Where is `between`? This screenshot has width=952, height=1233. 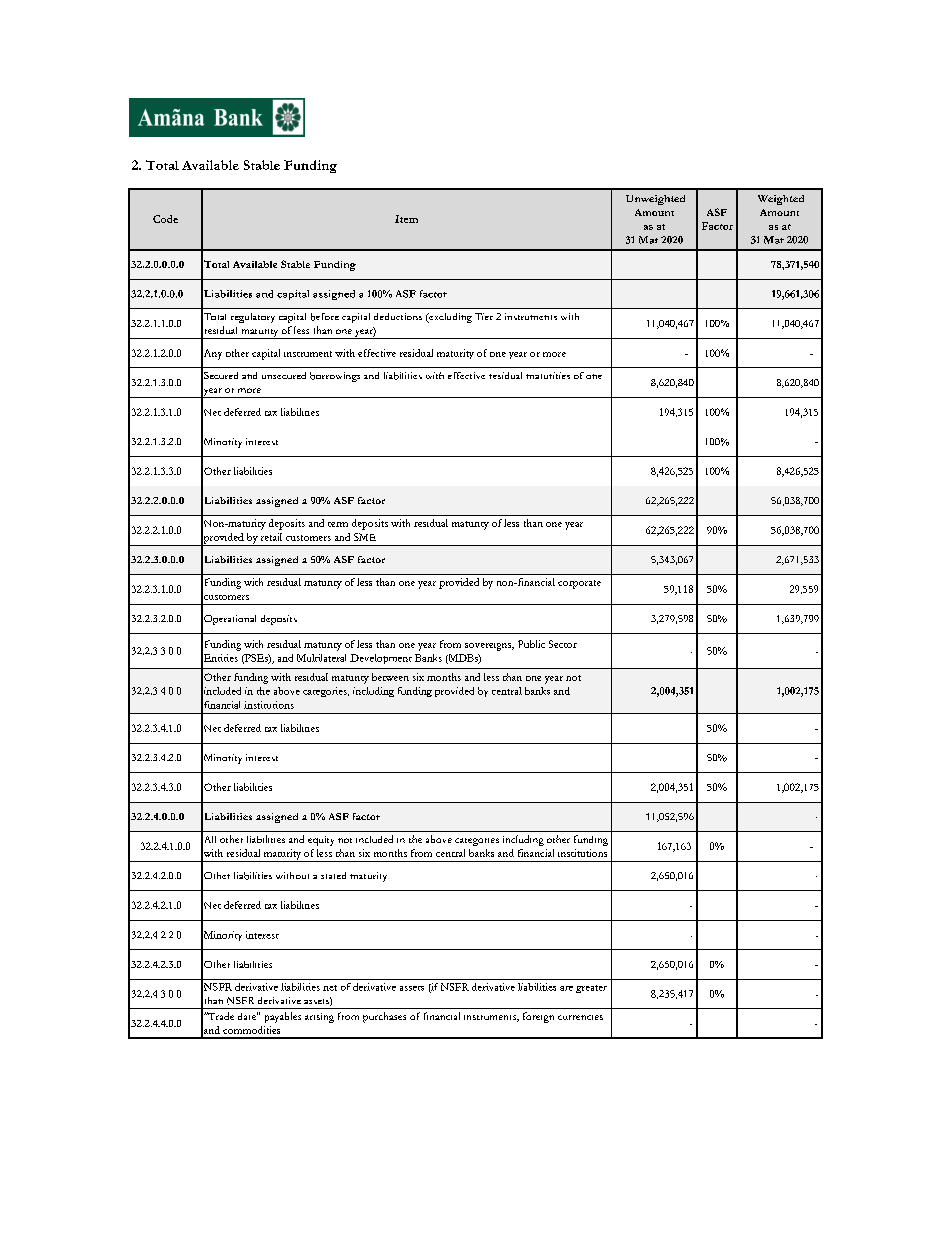
between is located at coordinates (390, 677).
